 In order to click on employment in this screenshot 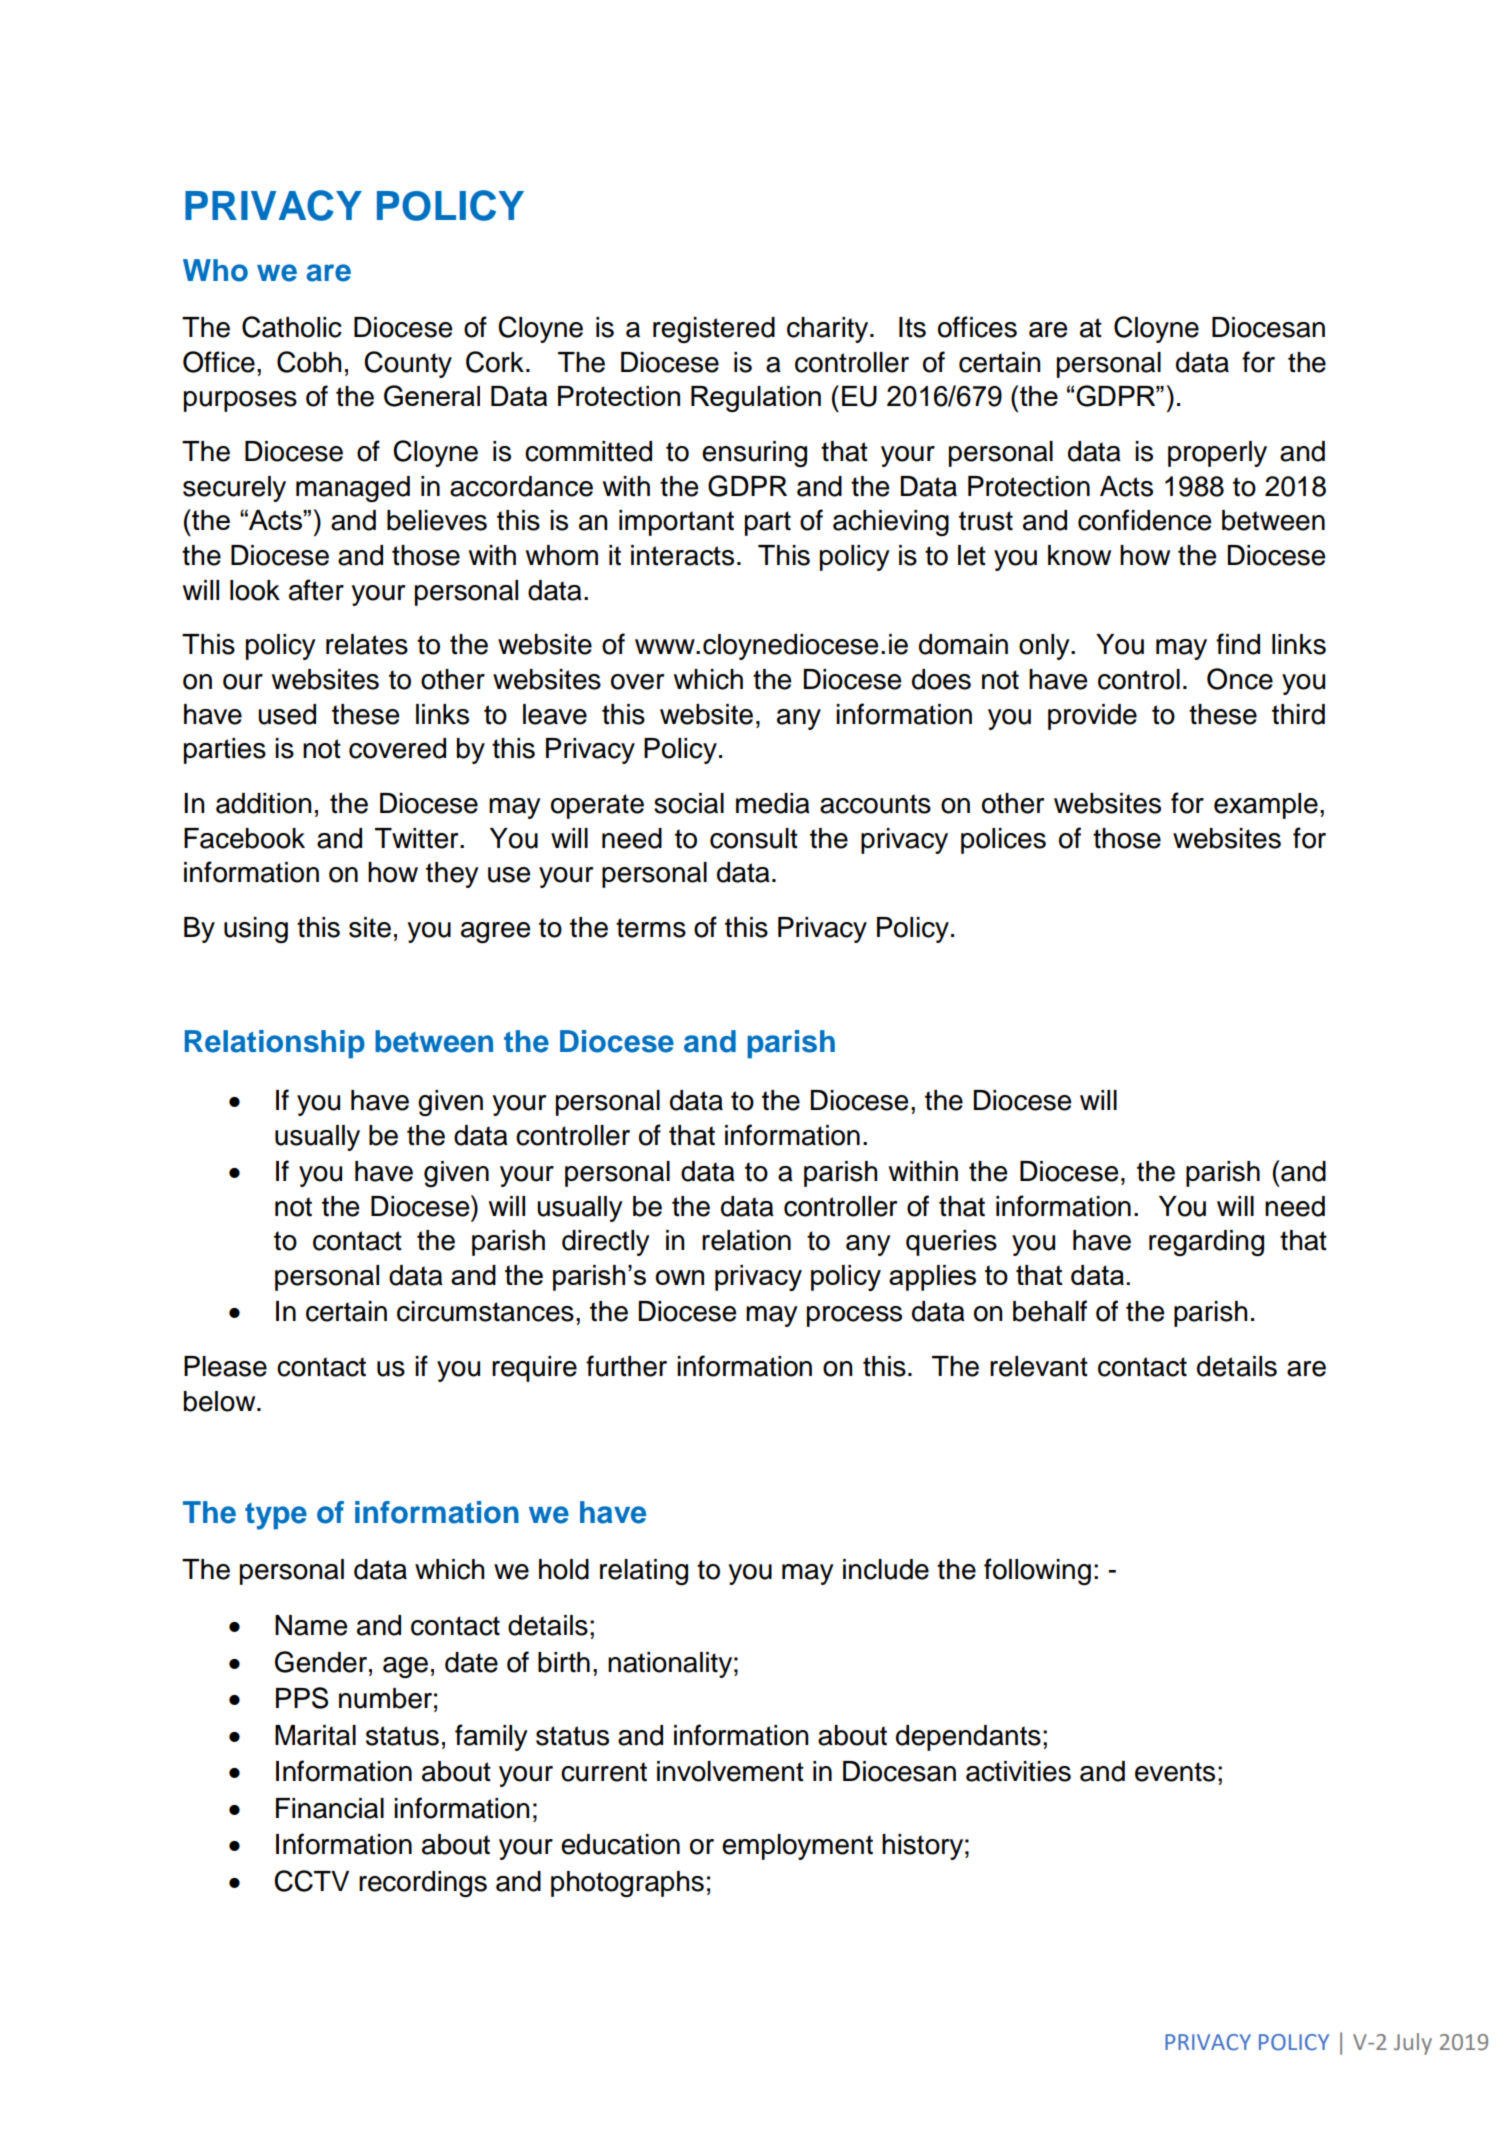, I will do `click(797, 1847)`.
